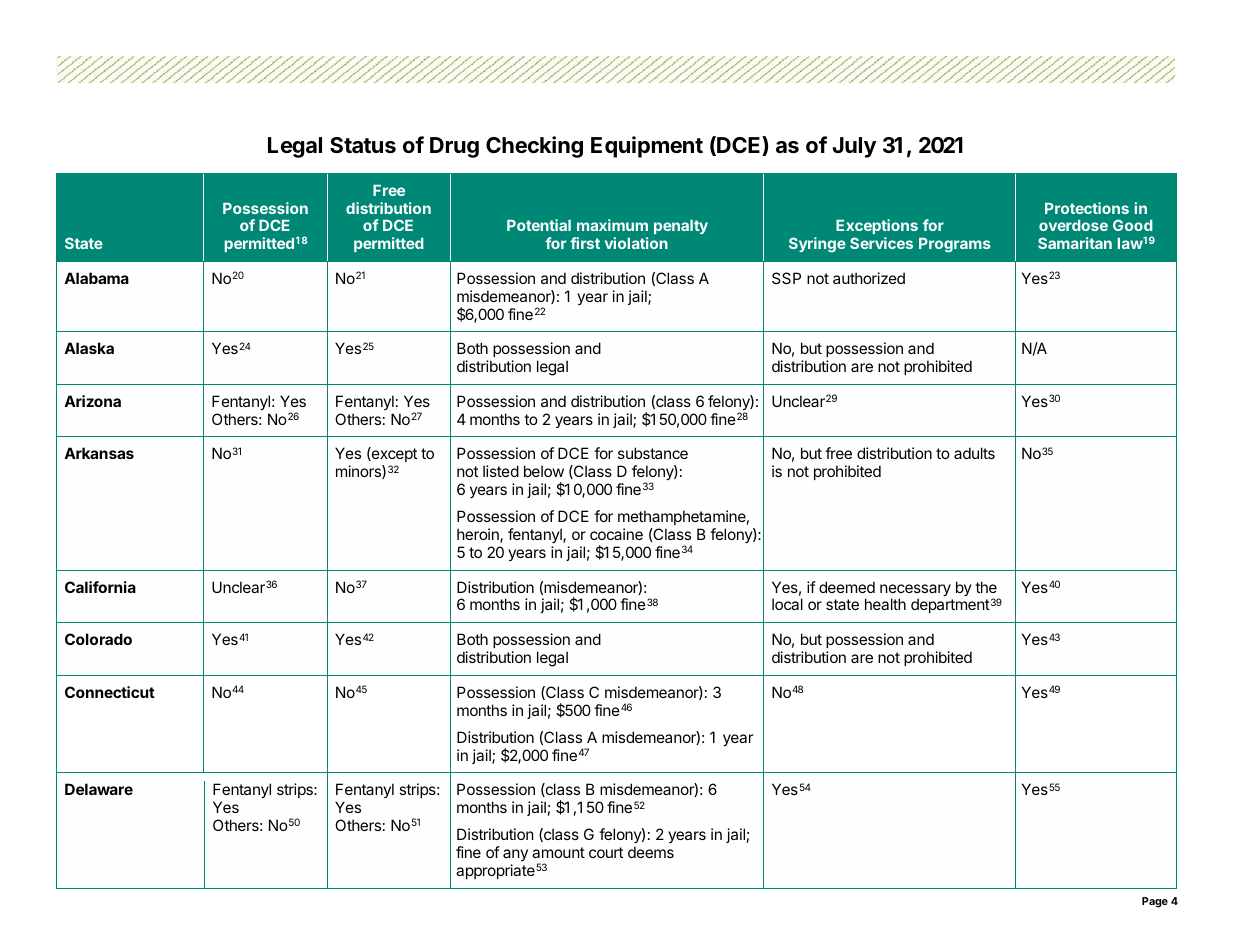 This page has width=1233, height=952. Describe the element at coordinates (99, 789) in the page. I see `Delaware` at that location.
